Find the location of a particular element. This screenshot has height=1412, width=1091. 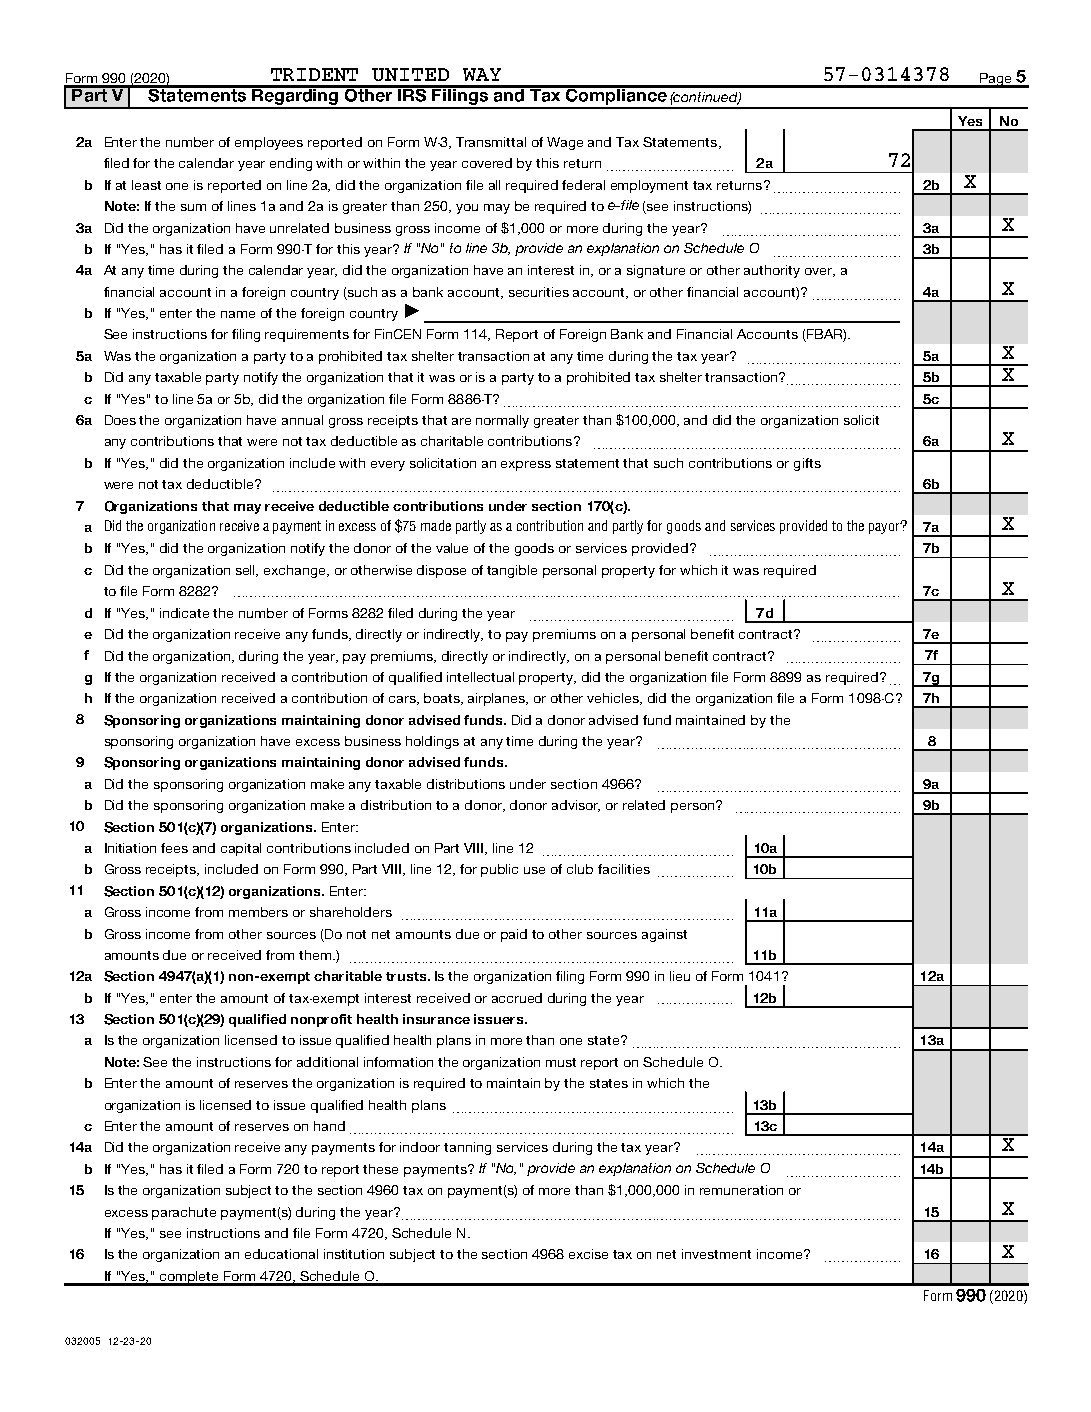

intellectual is located at coordinates (480, 677).
